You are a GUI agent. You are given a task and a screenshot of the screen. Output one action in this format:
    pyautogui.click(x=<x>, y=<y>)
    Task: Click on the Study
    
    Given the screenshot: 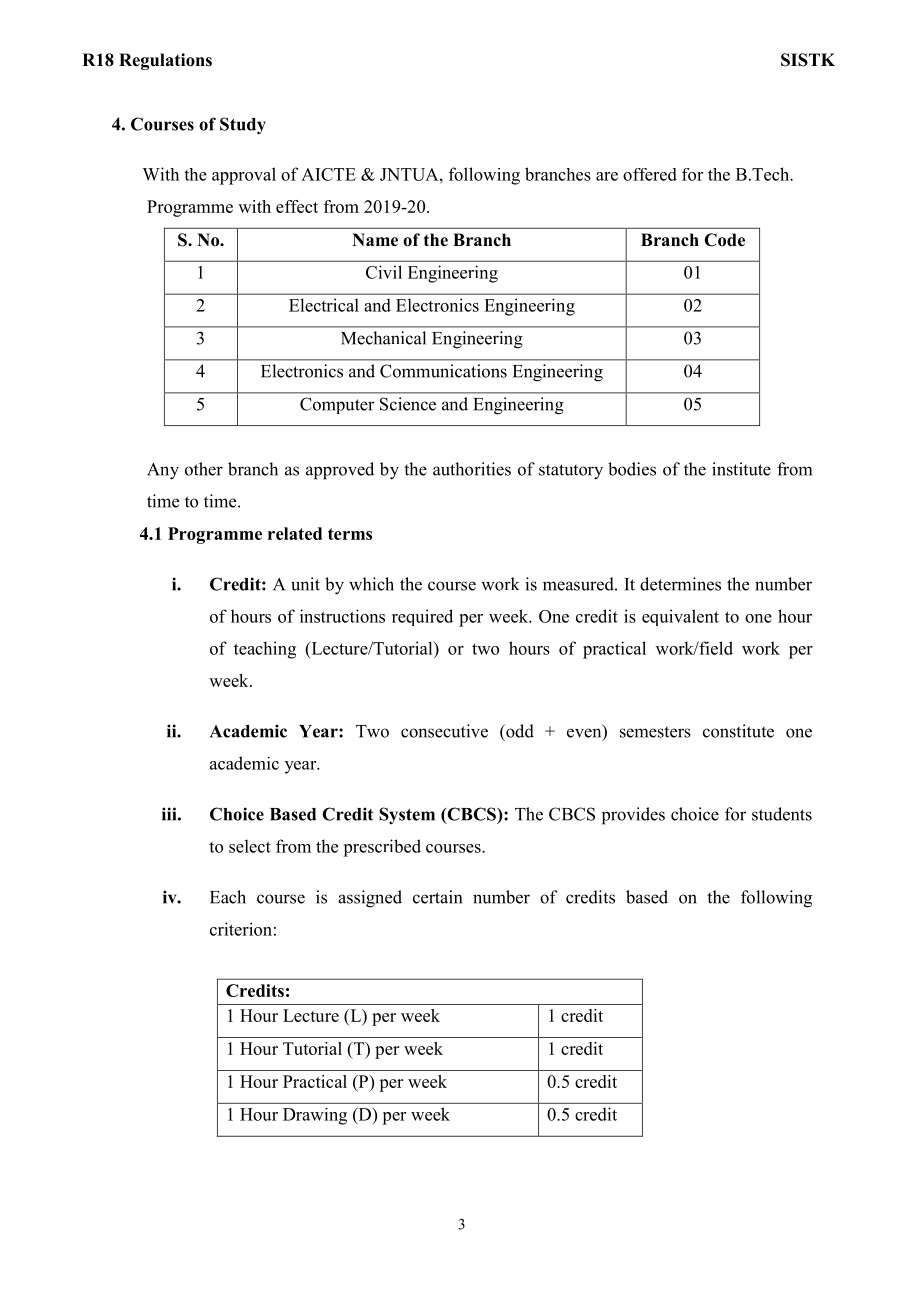 What is the action you would take?
    pyautogui.click(x=243, y=125)
